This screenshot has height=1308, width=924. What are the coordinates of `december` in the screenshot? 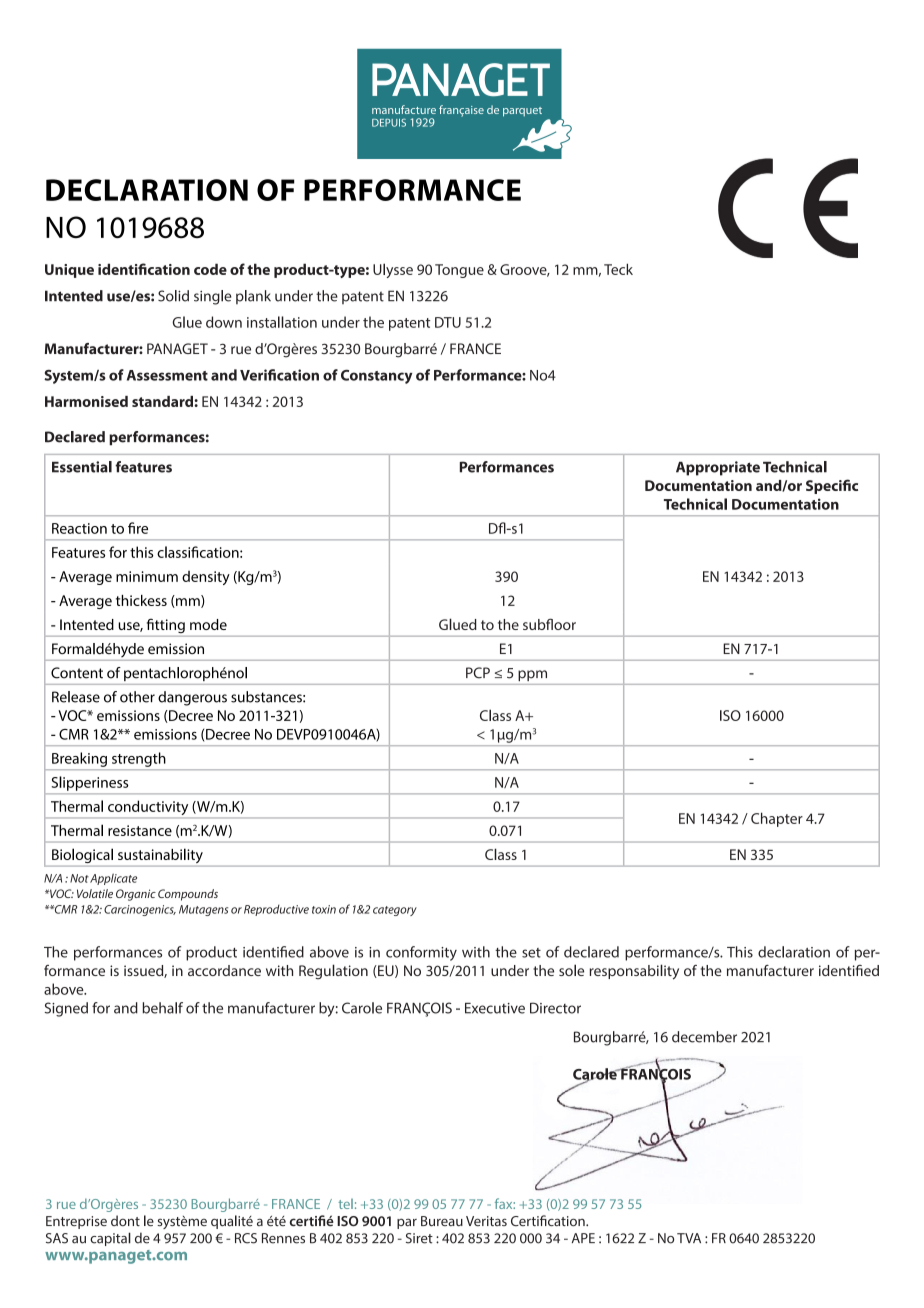 It's located at (704, 1037).
